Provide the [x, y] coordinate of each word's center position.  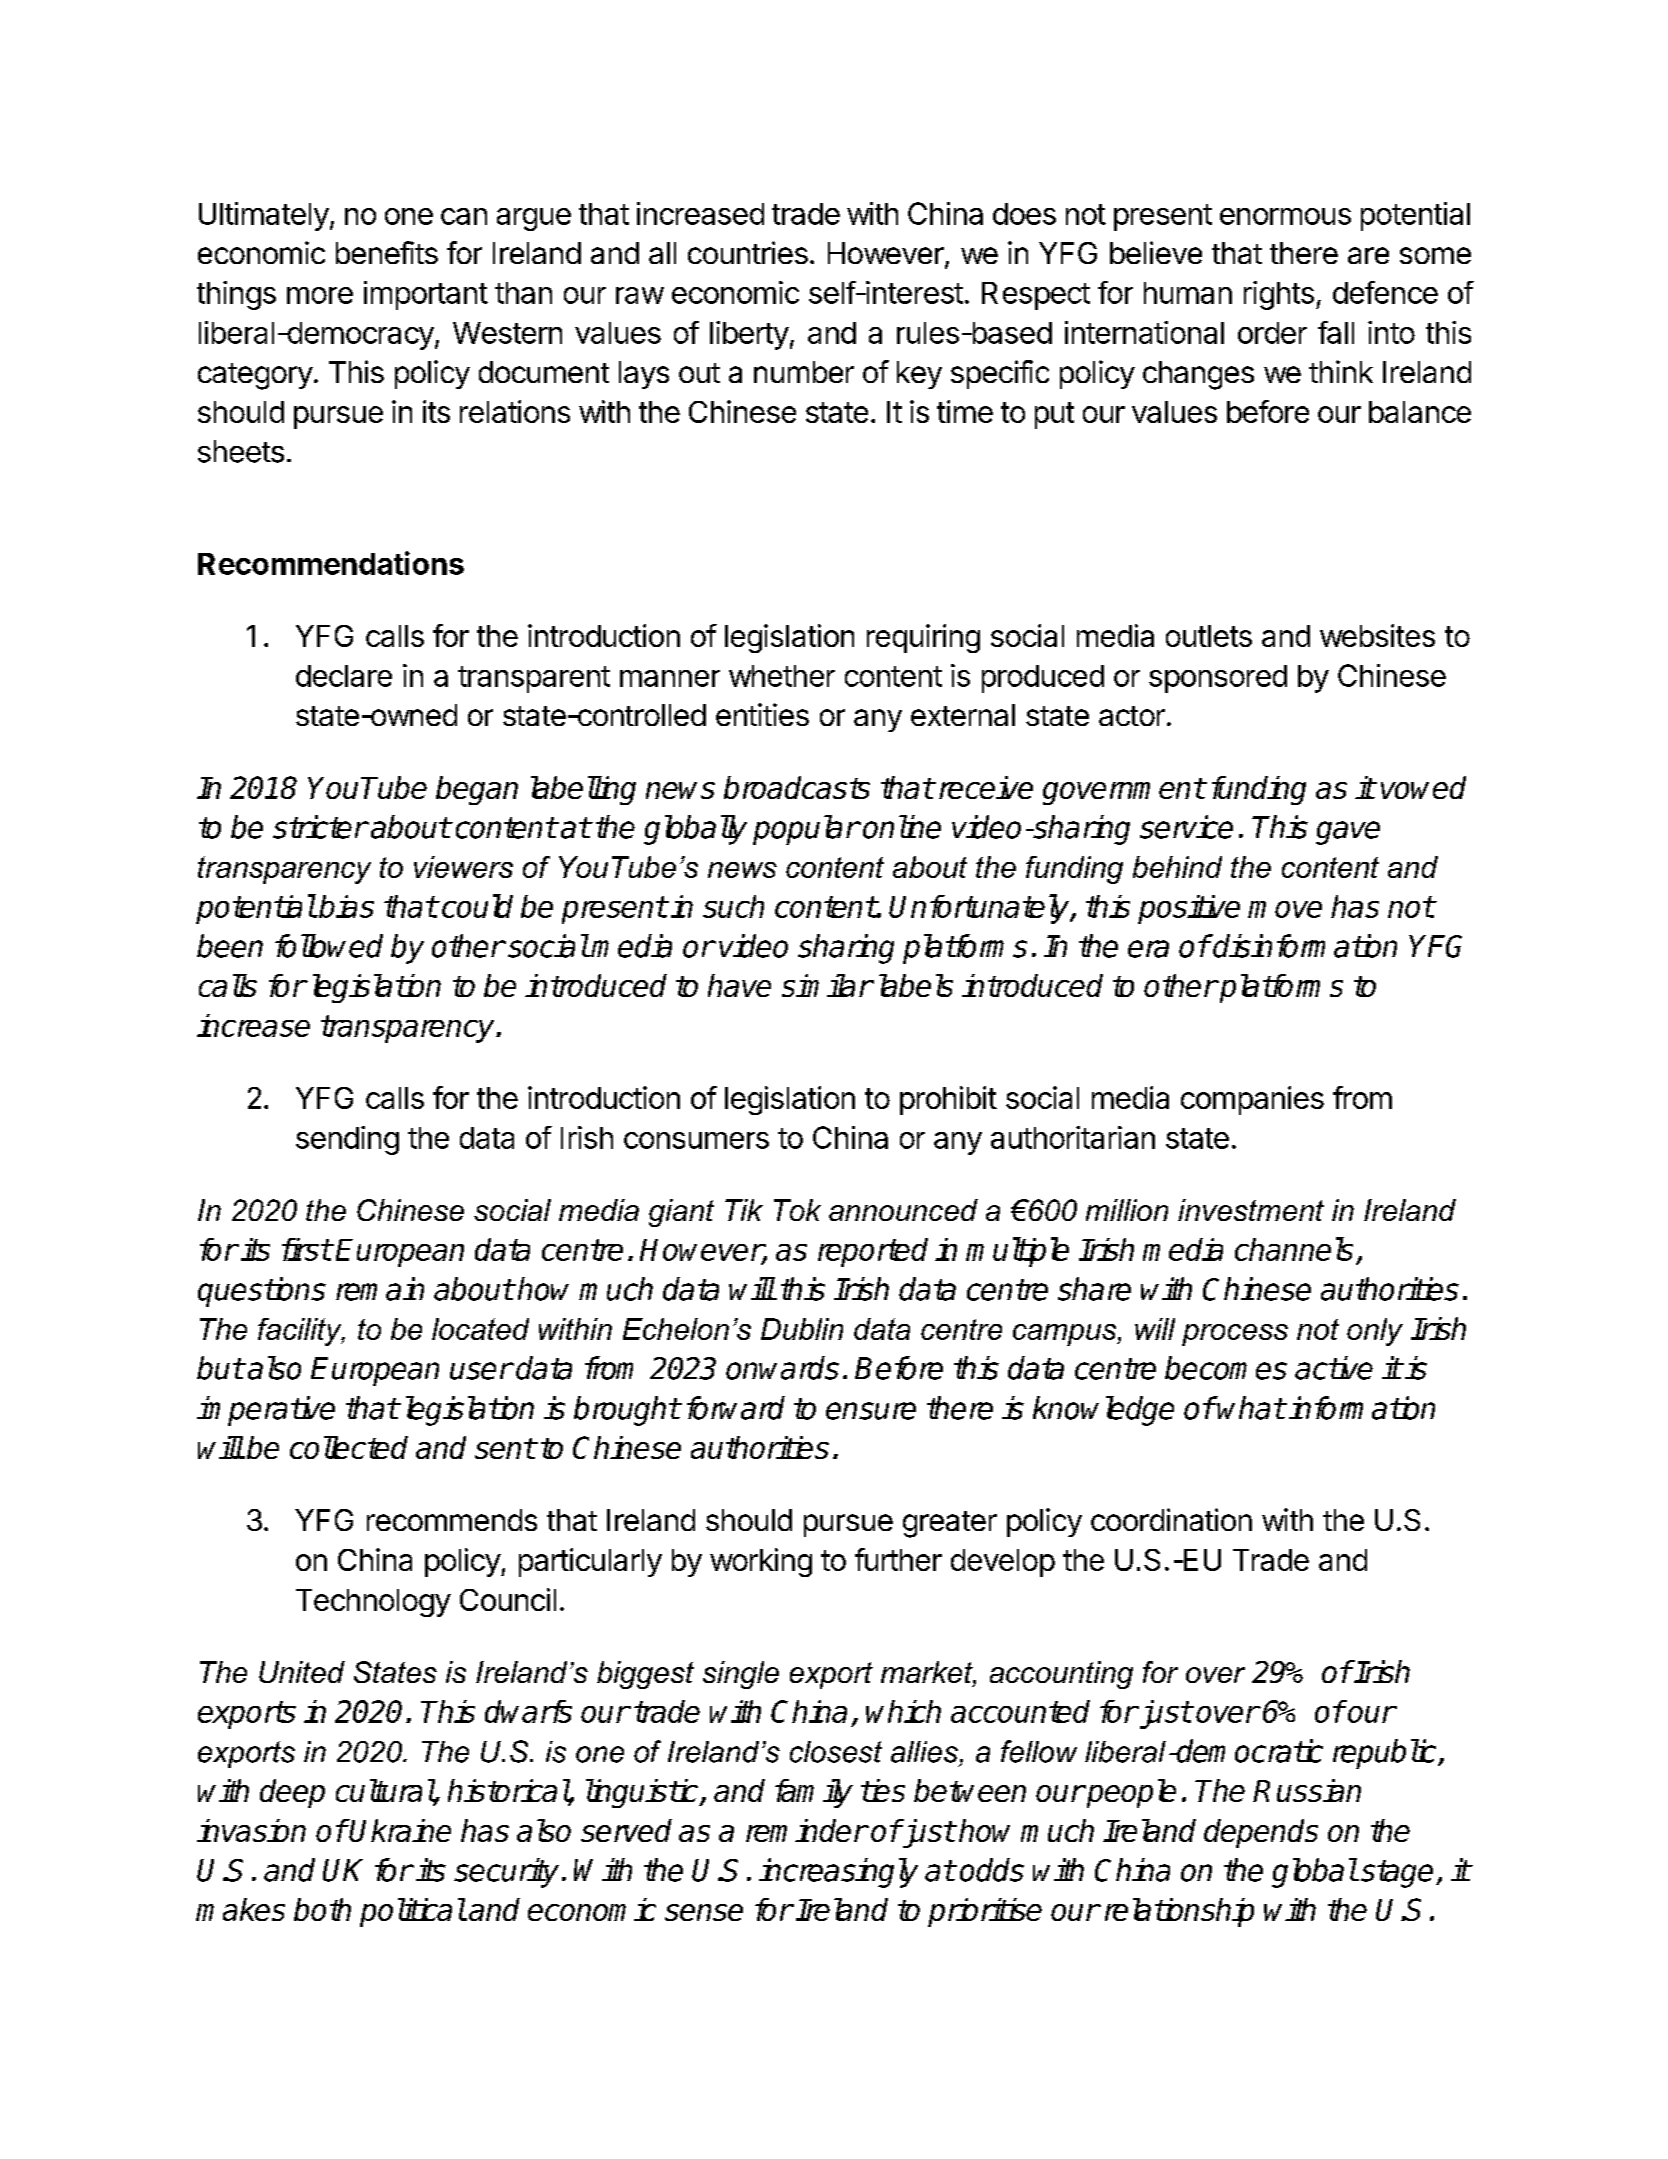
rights [1279, 295]
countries [748, 252]
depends [1261, 1833]
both [322, 1909]
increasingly [838, 1873]
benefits [387, 252]
